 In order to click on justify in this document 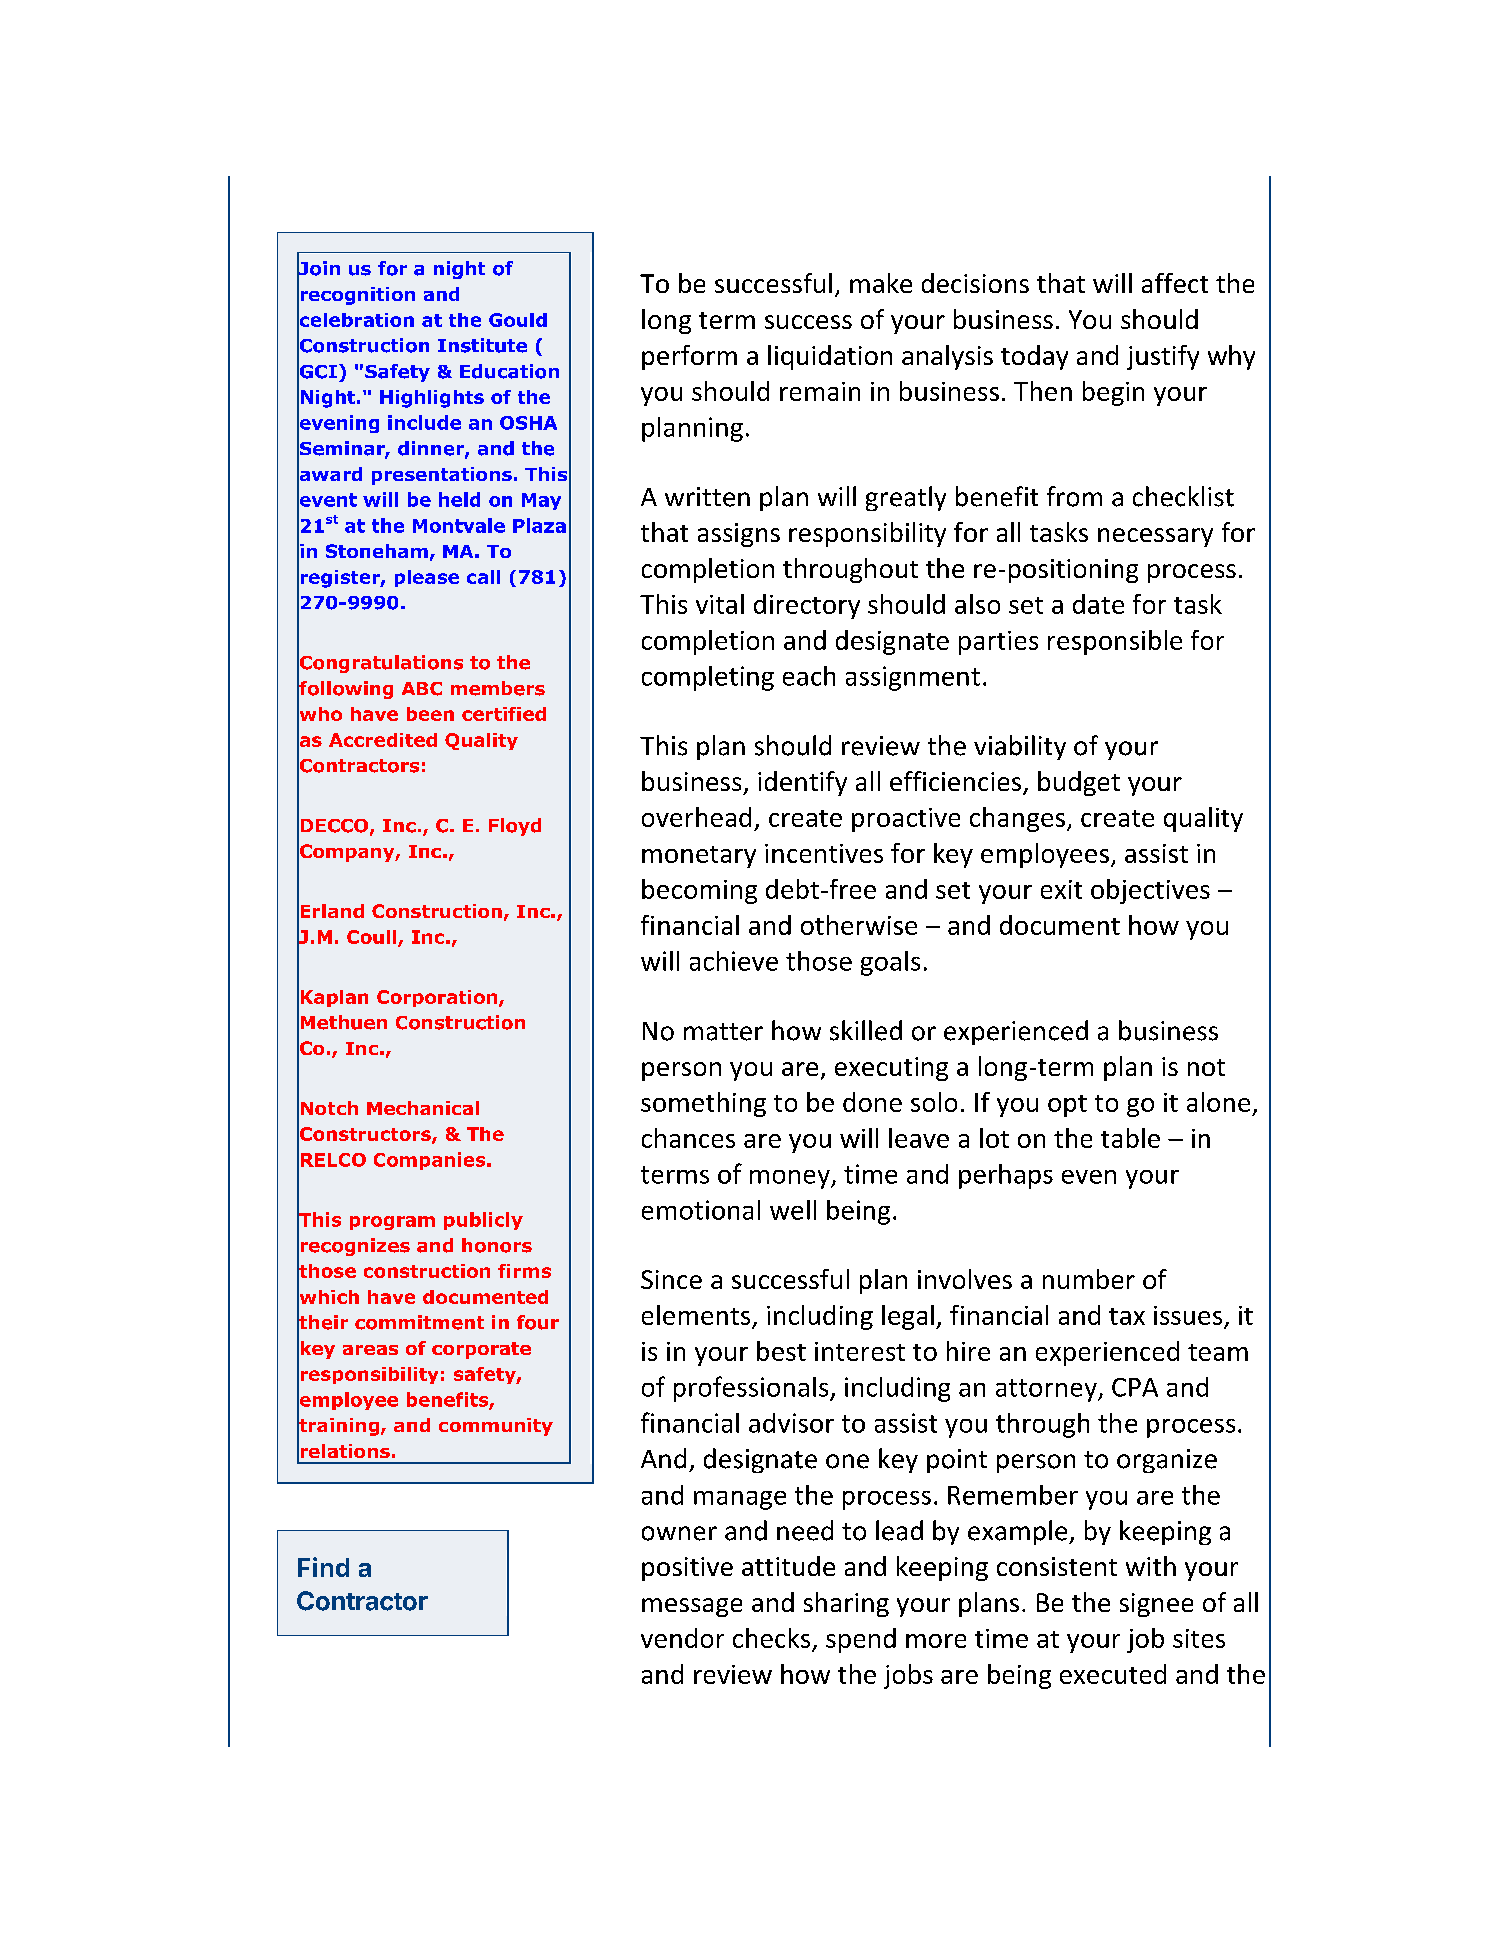, I will do `click(1163, 357)`.
